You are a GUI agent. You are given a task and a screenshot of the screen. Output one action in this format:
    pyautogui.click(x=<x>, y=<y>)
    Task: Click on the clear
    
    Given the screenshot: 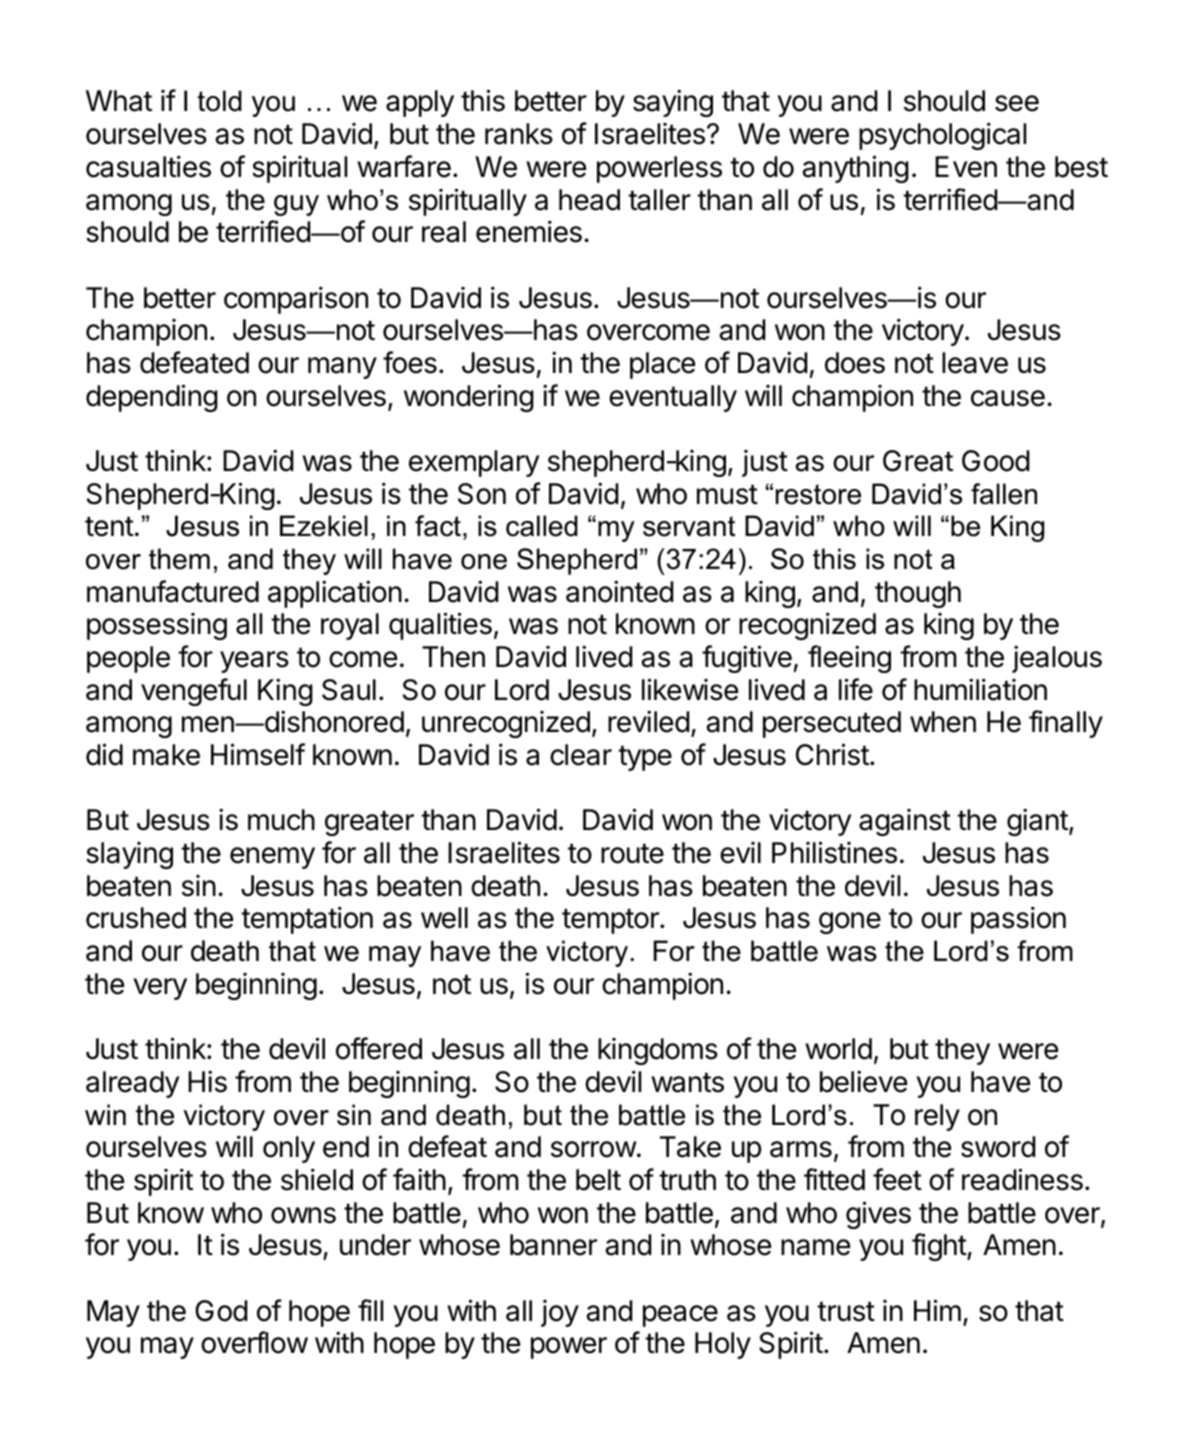 What is the action you would take?
    pyautogui.click(x=581, y=755)
